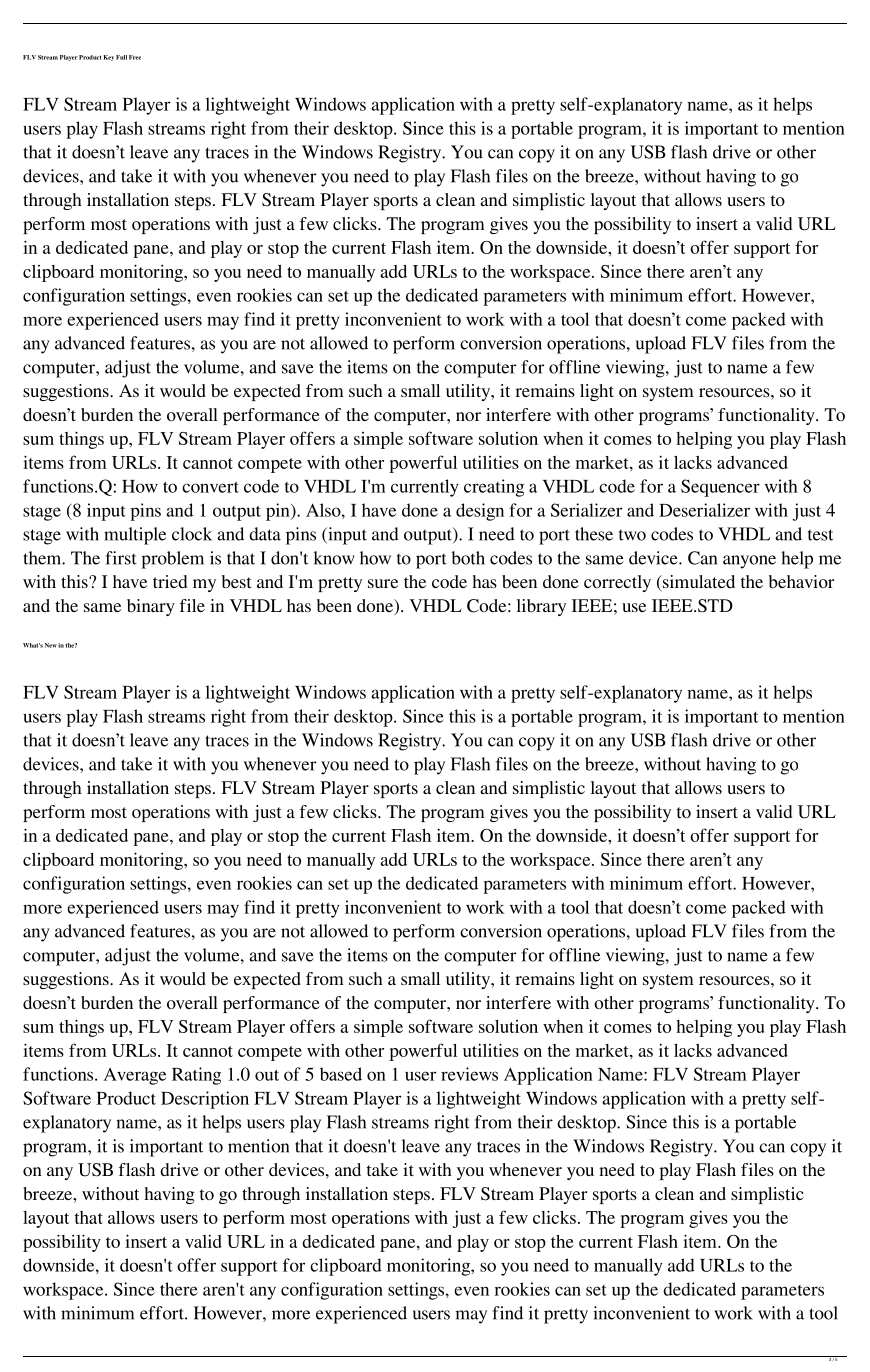 Image resolution: width=870 pixels, height=1372 pixels. What do you see at coordinates (494, 488) in the screenshot?
I see `creating` at bounding box center [494, 488].
